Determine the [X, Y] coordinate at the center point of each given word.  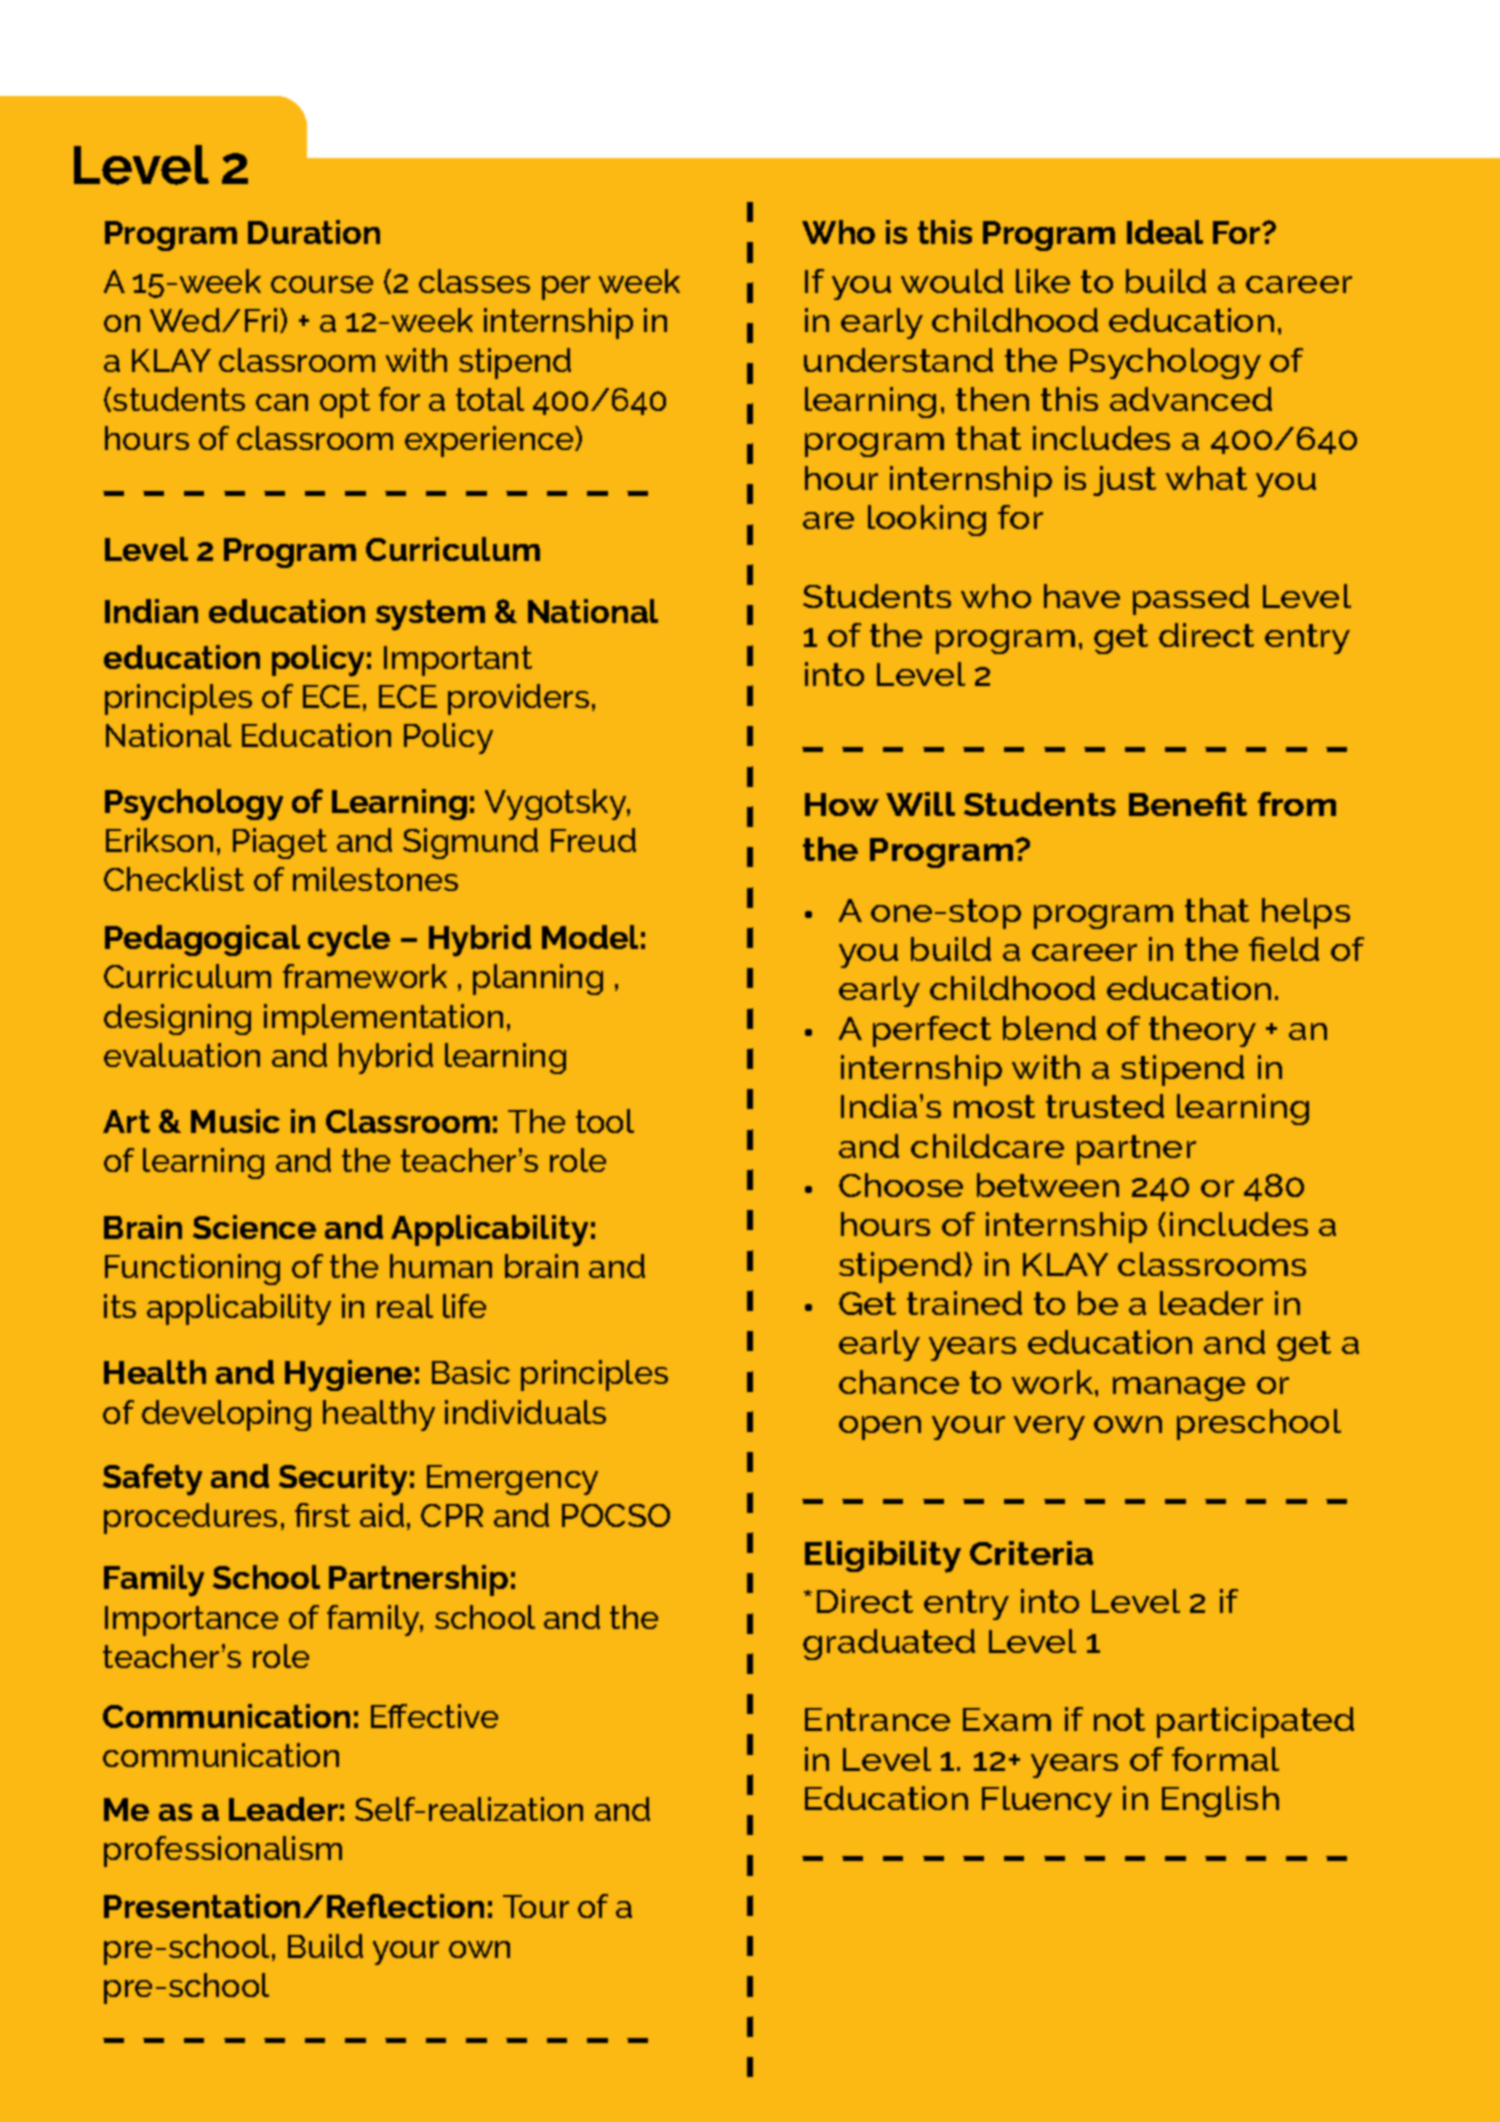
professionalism [223, 1851]
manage [1179, 1389]
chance [899, 1382]
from [1297, 804]
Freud [593, 840]
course [322, 284]
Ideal [1165, 232]
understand [898, 360]
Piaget [280, 843]
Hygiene [348, 1376]
